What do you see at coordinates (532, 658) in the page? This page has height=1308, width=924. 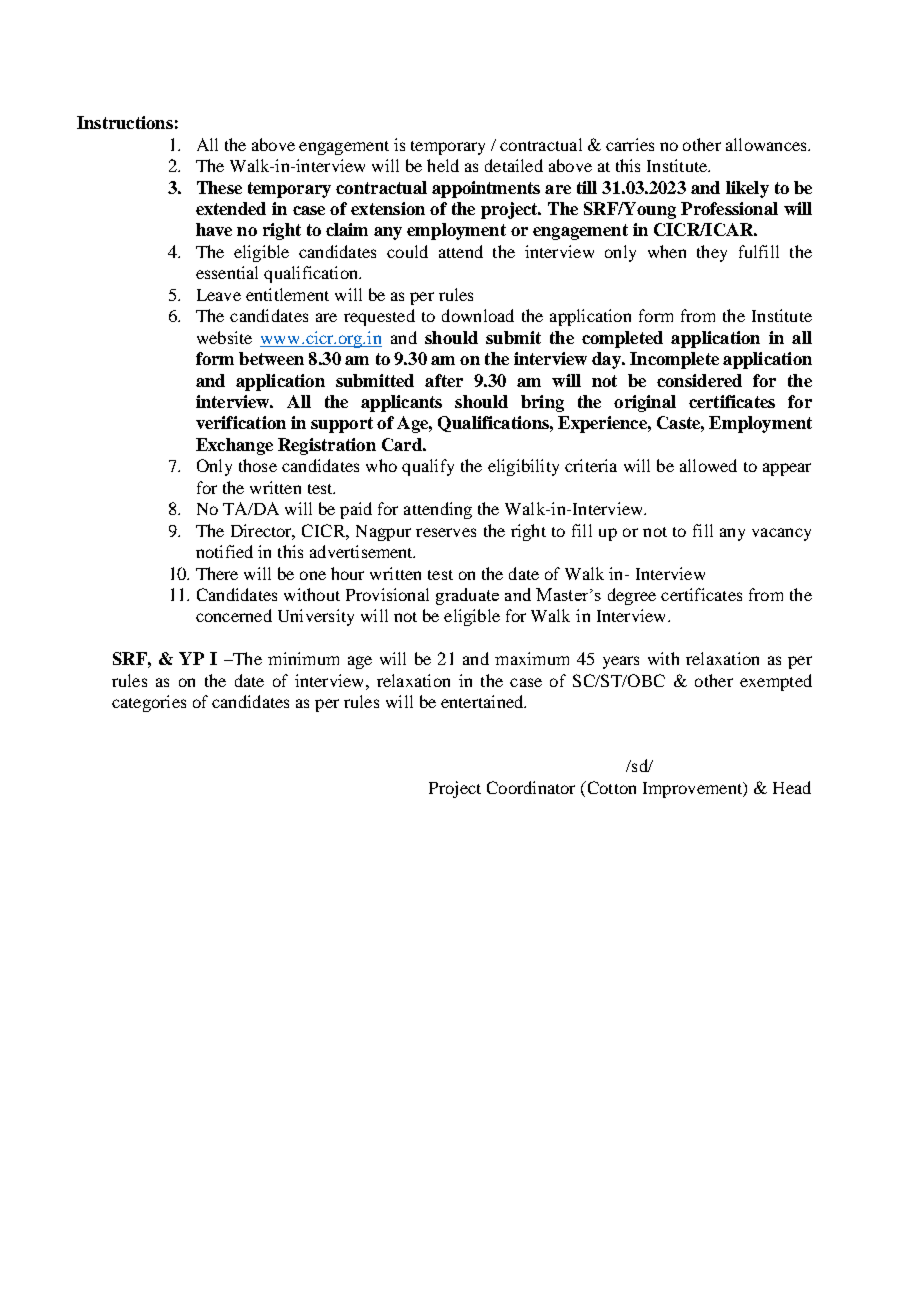 I see `maximum` at bounding box center [532, 658].
